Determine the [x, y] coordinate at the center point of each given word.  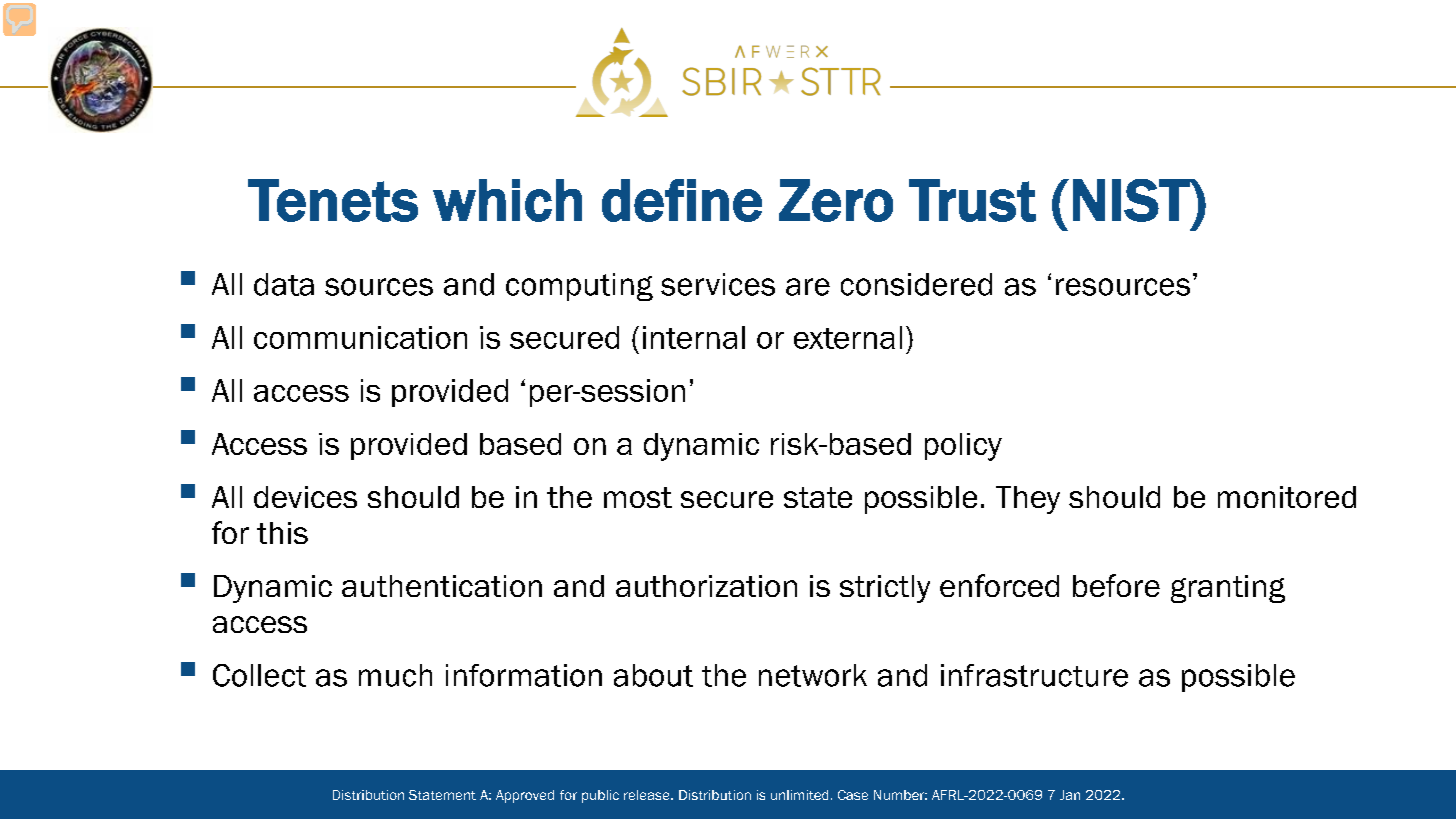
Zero [836, 200]
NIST [1132, 200]
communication [360, 337]
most [638, 497]
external [848, 337]
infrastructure [1034, 675]
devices [305, 497]
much [395, 675]
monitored [1287, 497]
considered [916, 284]
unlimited [799, 795]
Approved [525, 796]
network [813, 675]
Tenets [333, 200]
